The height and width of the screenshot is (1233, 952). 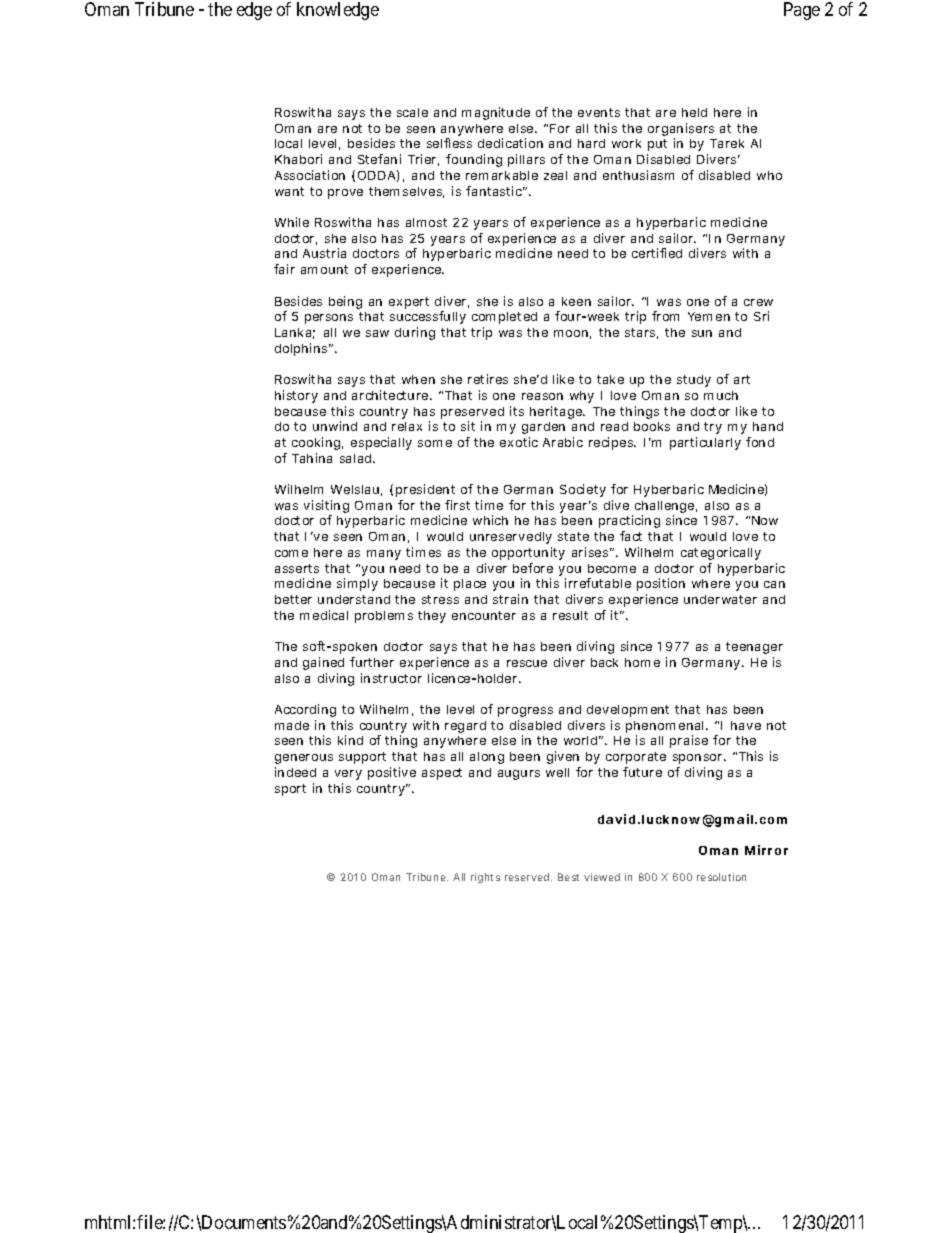 I want to click on magnitude, so click(x=496, y=113).
